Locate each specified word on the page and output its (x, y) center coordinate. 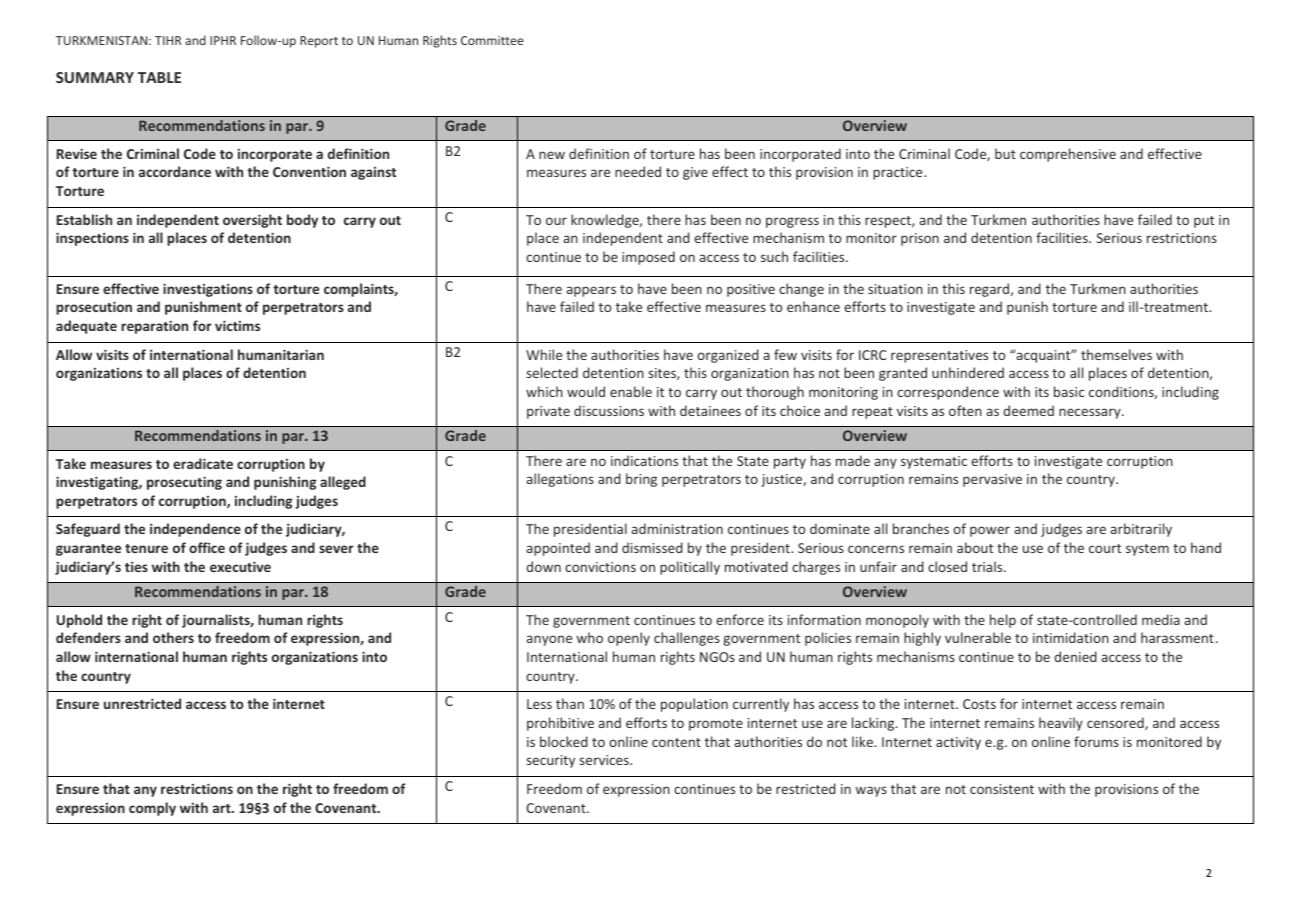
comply (152, 809)
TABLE (159, 77)
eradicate (203, 463)
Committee (492, 40)
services (605, 760)
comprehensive (1068, 155)
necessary (1091, 413)
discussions (609, 410)
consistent (1002, 789)
